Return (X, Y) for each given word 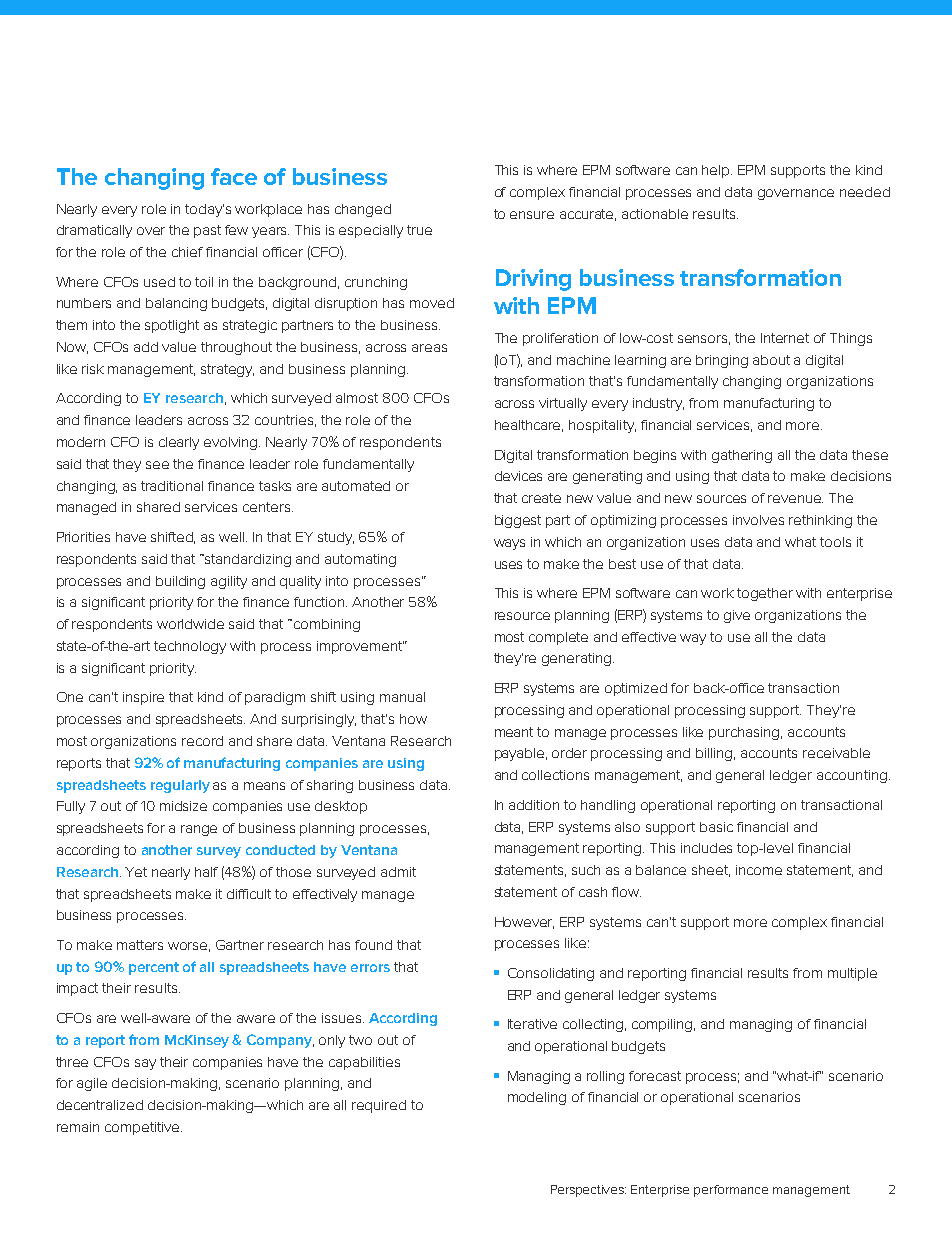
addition (534, 805)
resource (522, 616)
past (207, 231)
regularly (180, 786)
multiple (852, 974)
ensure (532, 215)
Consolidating (551, 974)
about (771, 360)
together (765, 594)
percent (154, 968)
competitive (143, 1128)
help (717, 171)
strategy (227, 370)
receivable (836, 753)
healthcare (529, 426)
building (180, 582)
